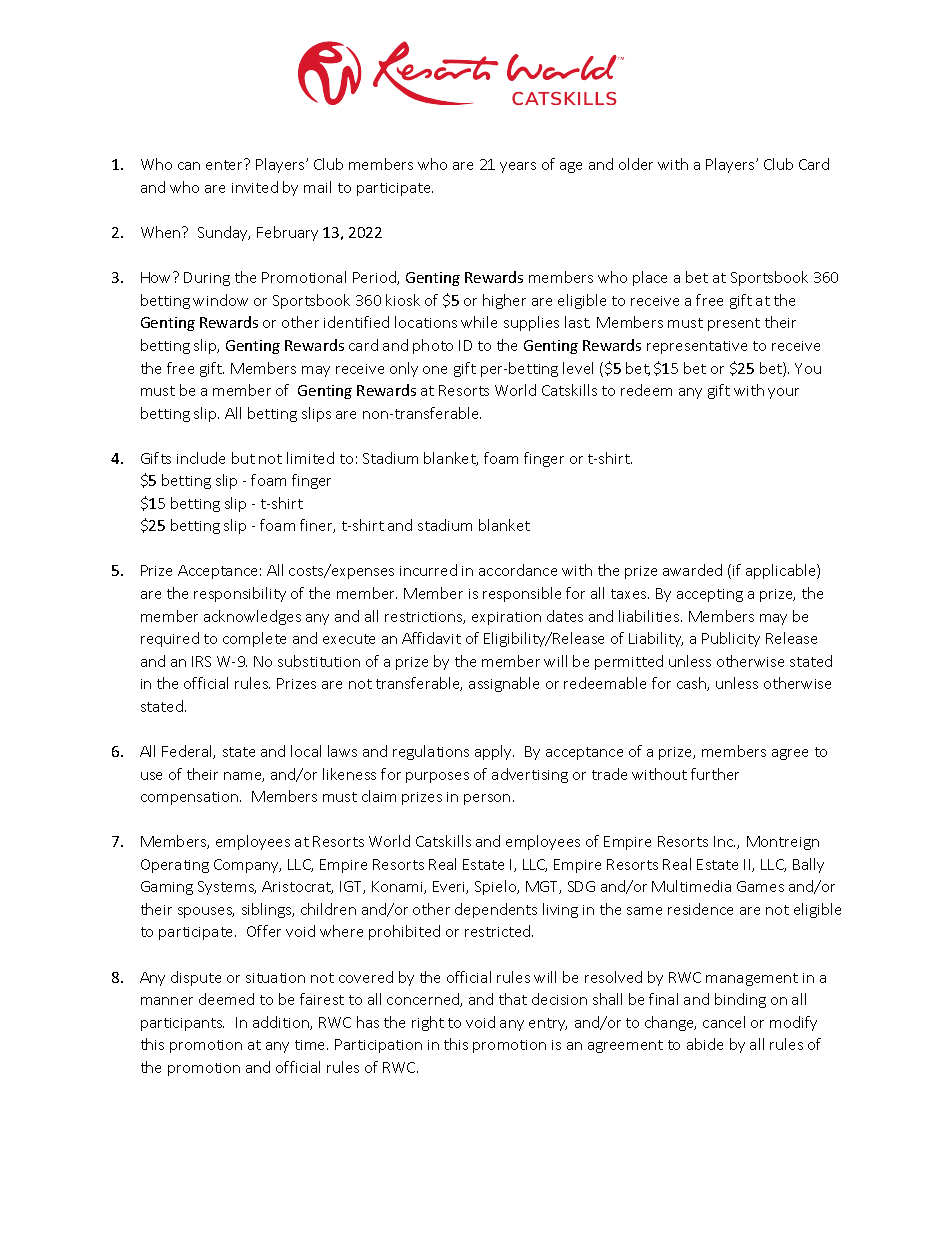 The image size is (952, 1233). What do you see at coordinates (506, 618) in the document?
I see `expiration` at bounding box center [506, 618].
